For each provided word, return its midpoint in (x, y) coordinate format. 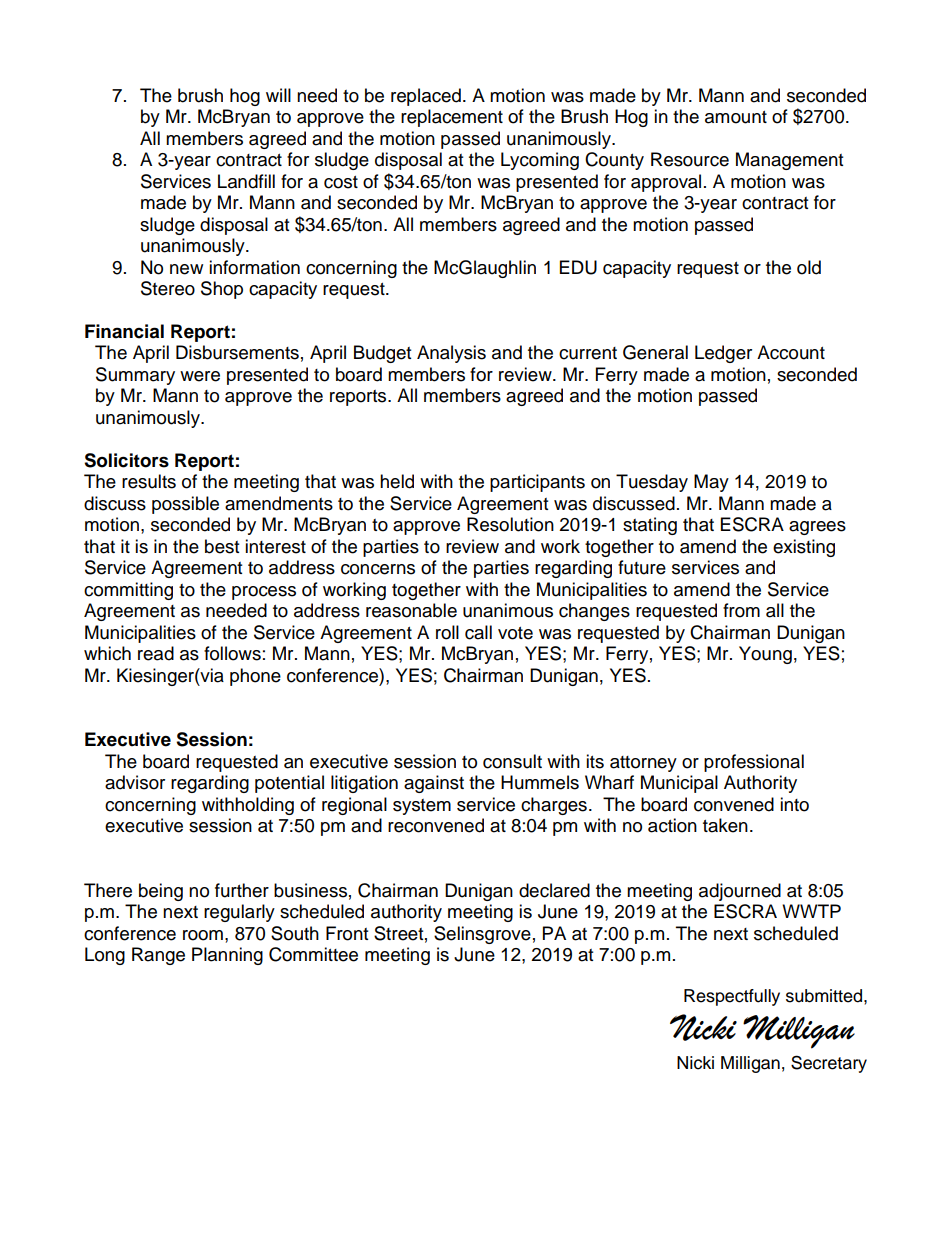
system (422, 807)
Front (347, 933)
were (200, 376)
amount (736, 117)
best (222, 546)
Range (158, 956)
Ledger (723, 354)
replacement (452, 118)
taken (725, 825)
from (741, 610)
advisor (135, 782)
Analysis (451, 354)
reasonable (411, 610)
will (278, 95)
